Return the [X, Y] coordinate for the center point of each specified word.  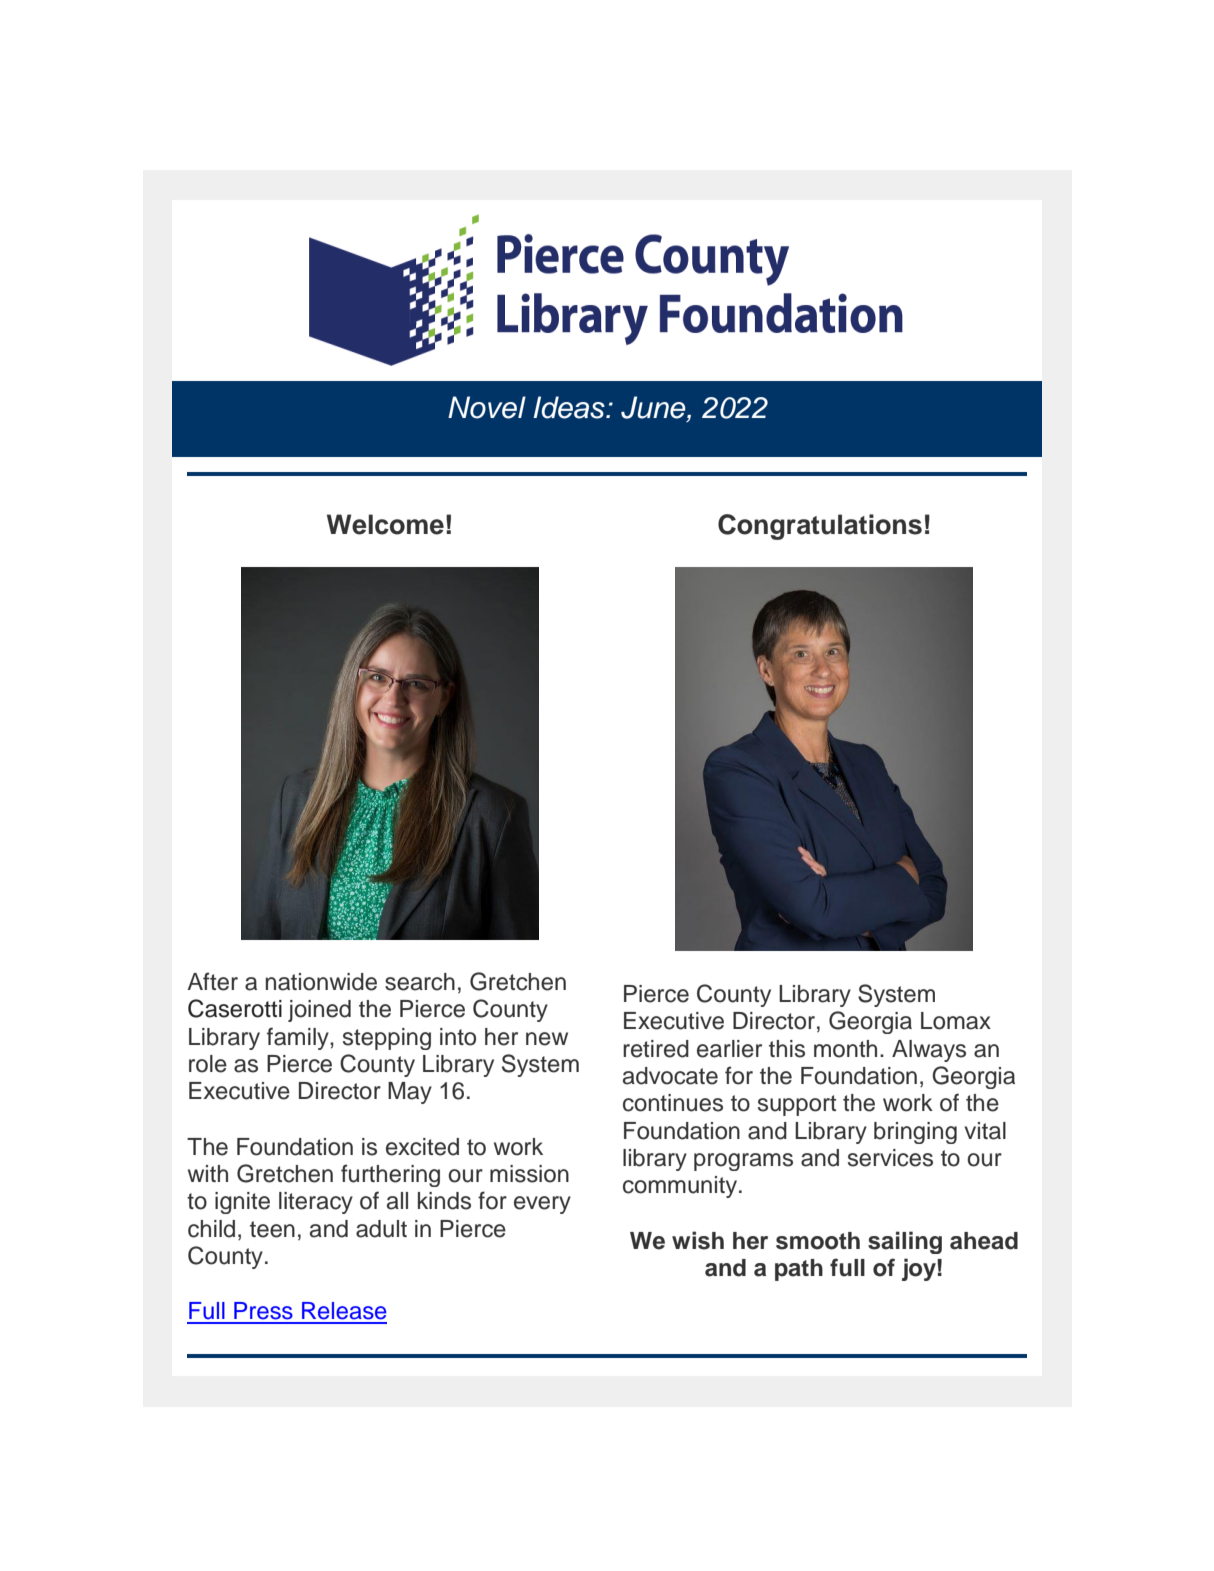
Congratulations [820, 527]
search [420, 982]
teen [272, 1229]
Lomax [956, 1021]
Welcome [385, 524]
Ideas [570, 407]
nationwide [321, 982]
